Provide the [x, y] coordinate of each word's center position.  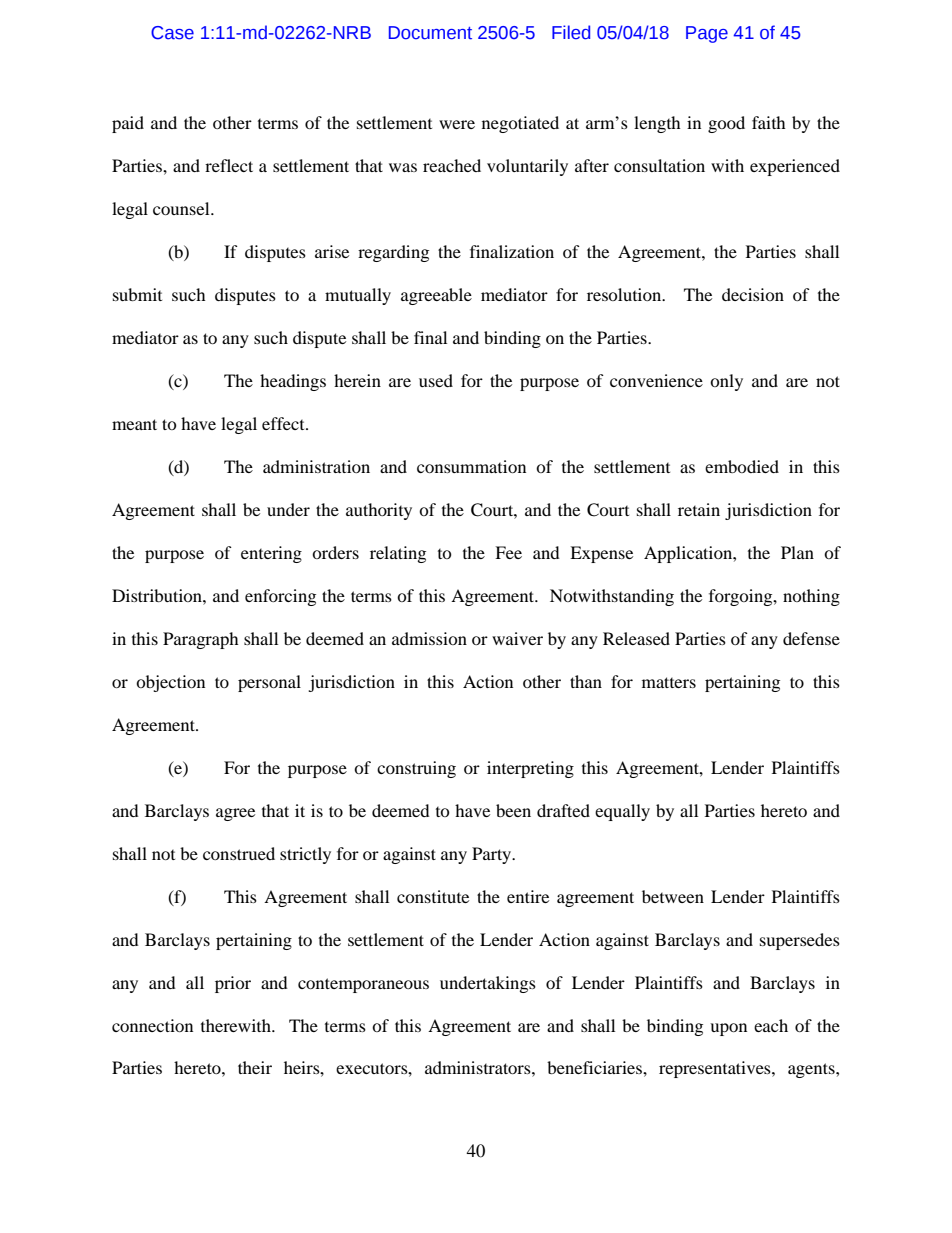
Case [172, 33]
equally [622, 812]
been [513, 810]
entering [271, 554]
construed [239, 853]
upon [728, 1029]
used [436, 380]
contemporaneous [363, 985]
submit [137, 294]
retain [699, 509]
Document [430, 33]
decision [753, 294]
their [255, 1067]
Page [707, 34]
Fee [508, 552]
